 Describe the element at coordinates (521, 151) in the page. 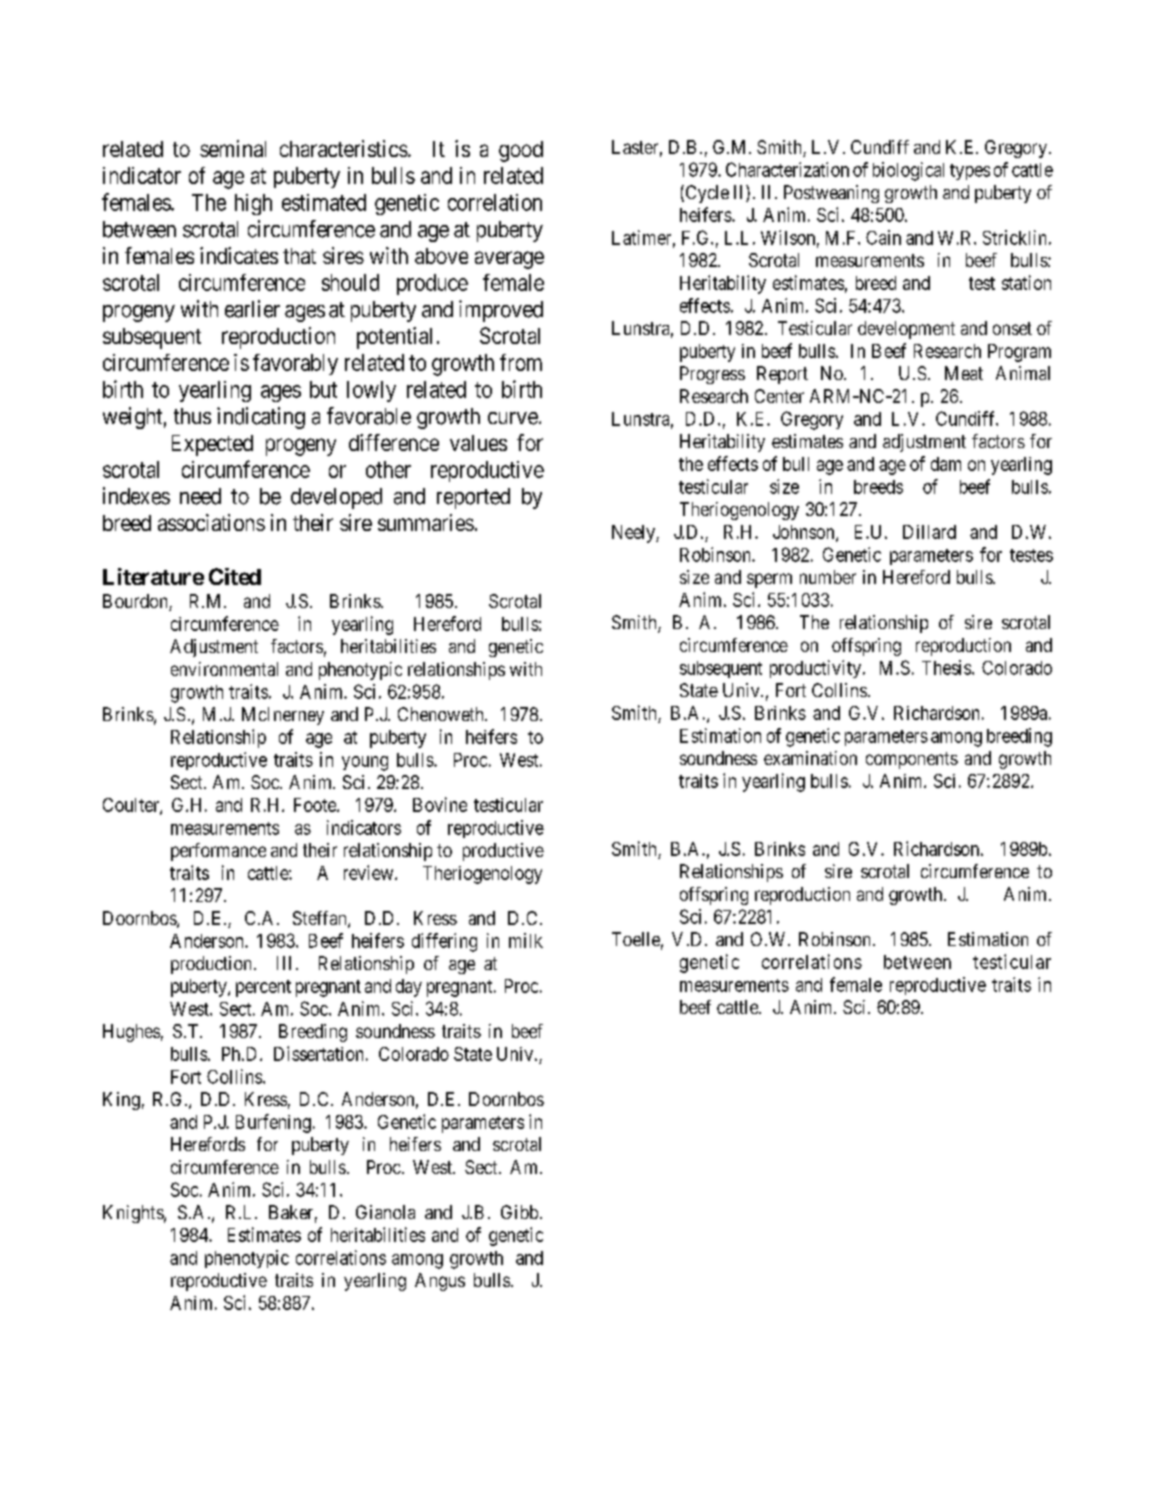

I see `good` at that location.
